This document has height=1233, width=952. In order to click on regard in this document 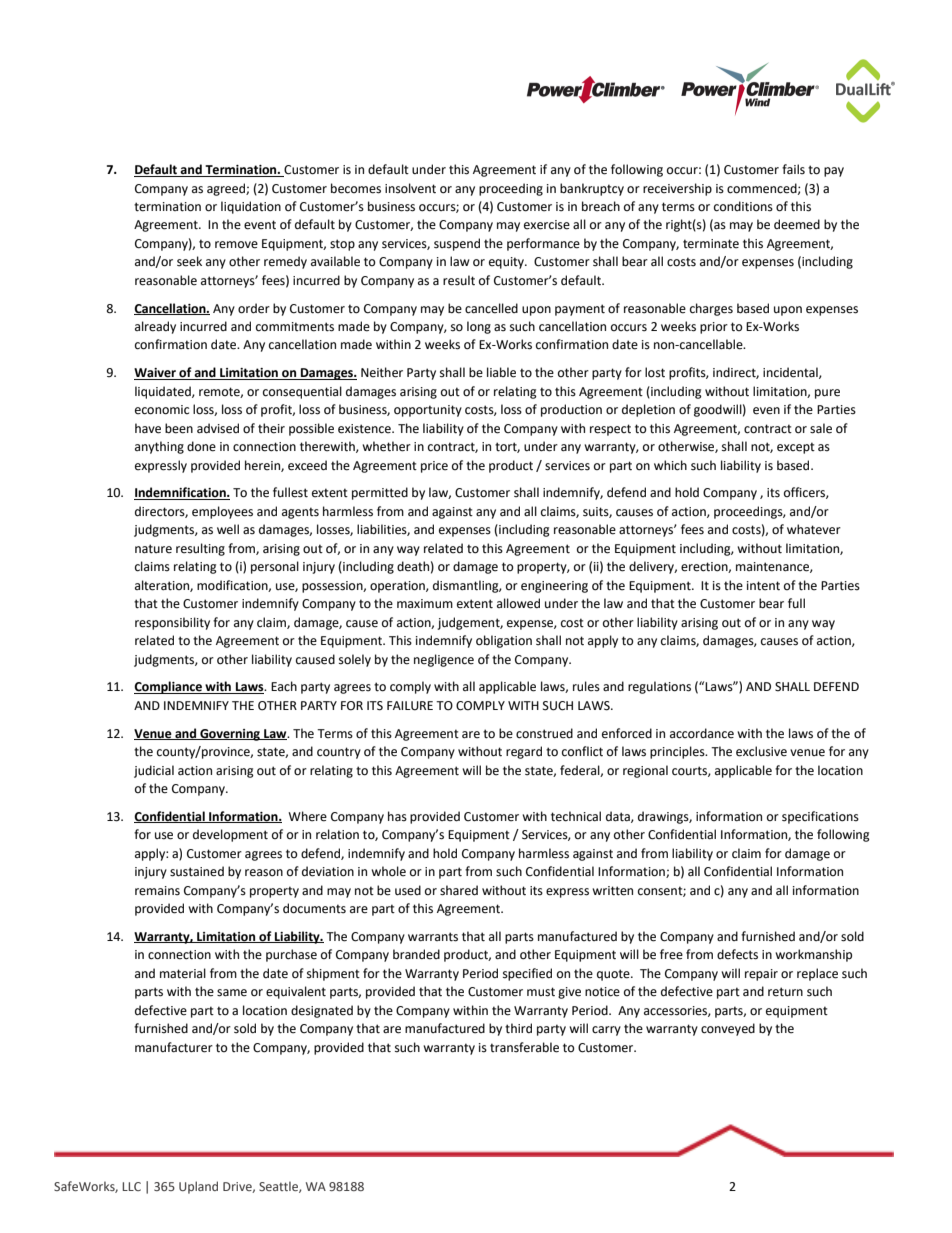, I will do `click(524, 752)`.
